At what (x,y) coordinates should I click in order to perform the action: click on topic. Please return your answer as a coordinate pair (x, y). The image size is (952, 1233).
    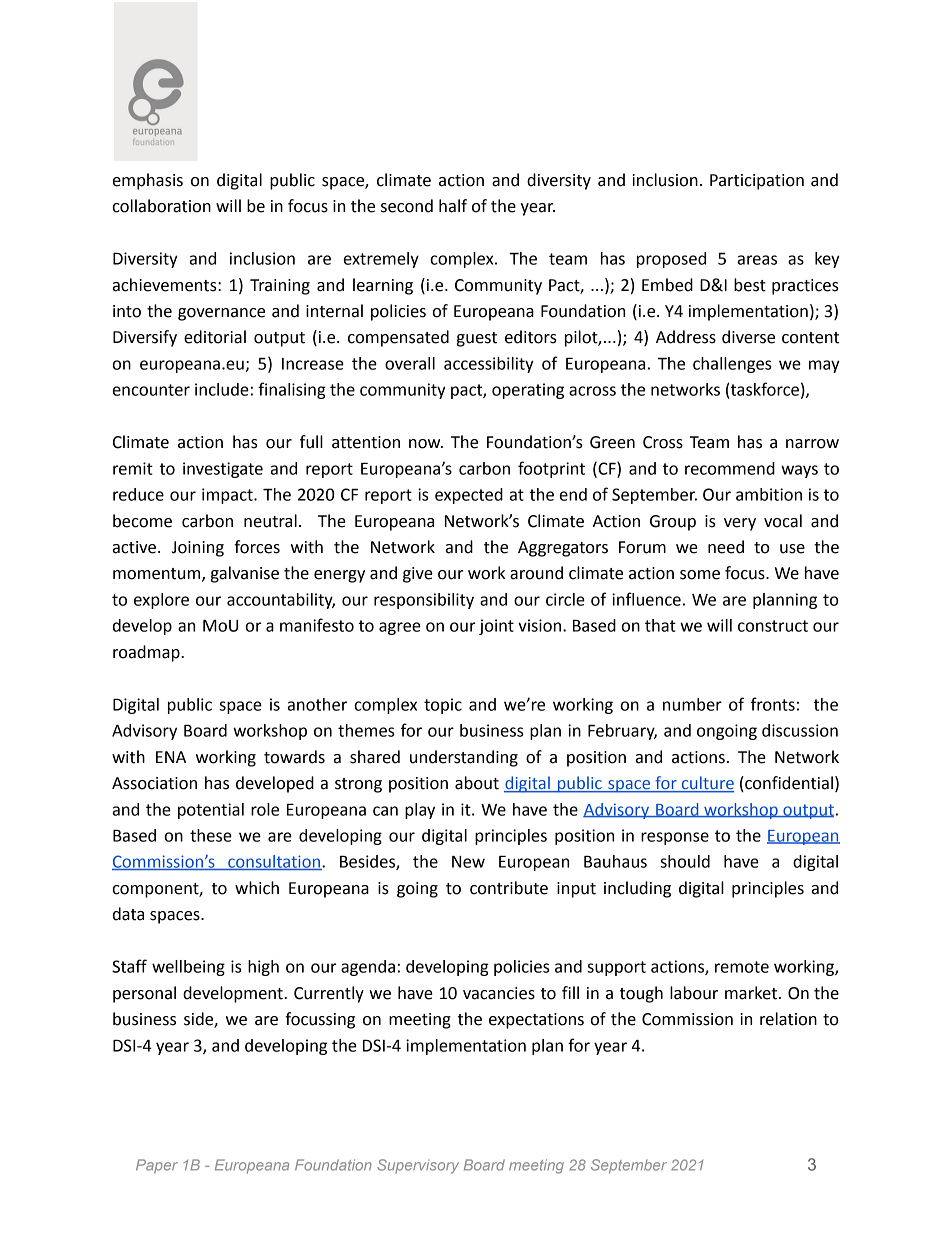
    Looking at the image, I should click on (443, 706).
